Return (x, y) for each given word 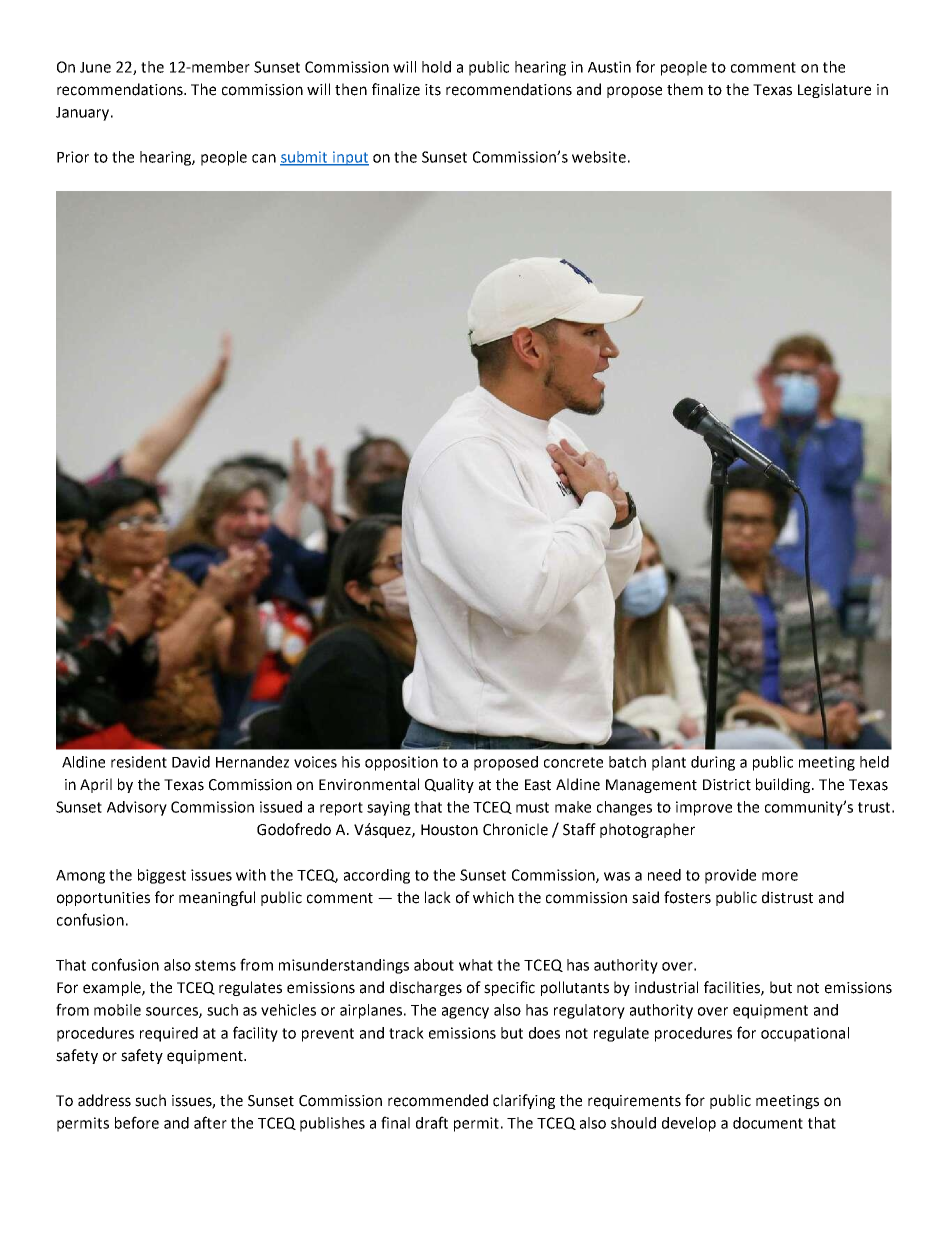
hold (436, 67)
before (137, 1122)
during (713, 763)
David (191, 762)
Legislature (834, 90)
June (95, 67)
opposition (401, 763)
